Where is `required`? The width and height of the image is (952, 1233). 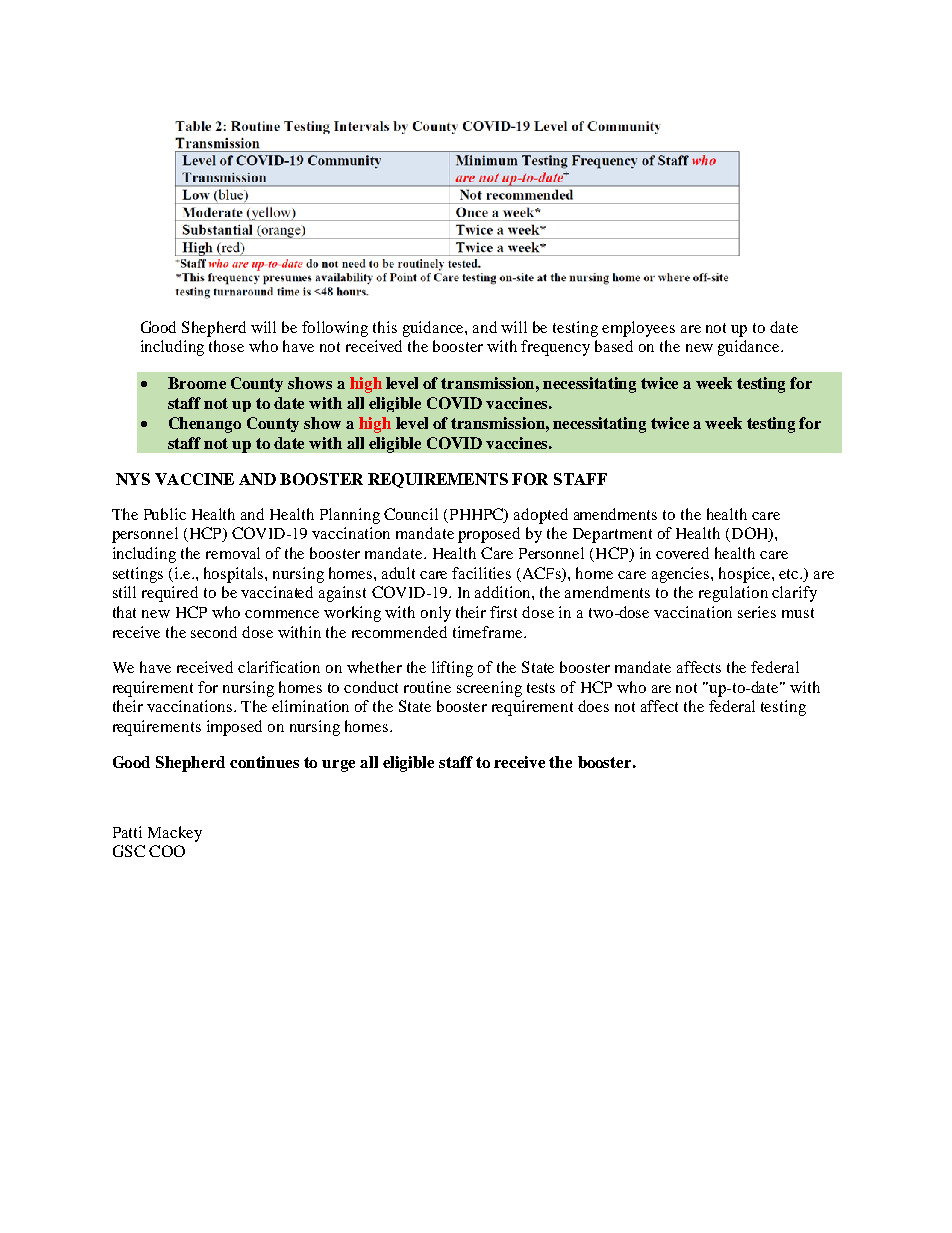
required is located at coordinates (170, 594).
